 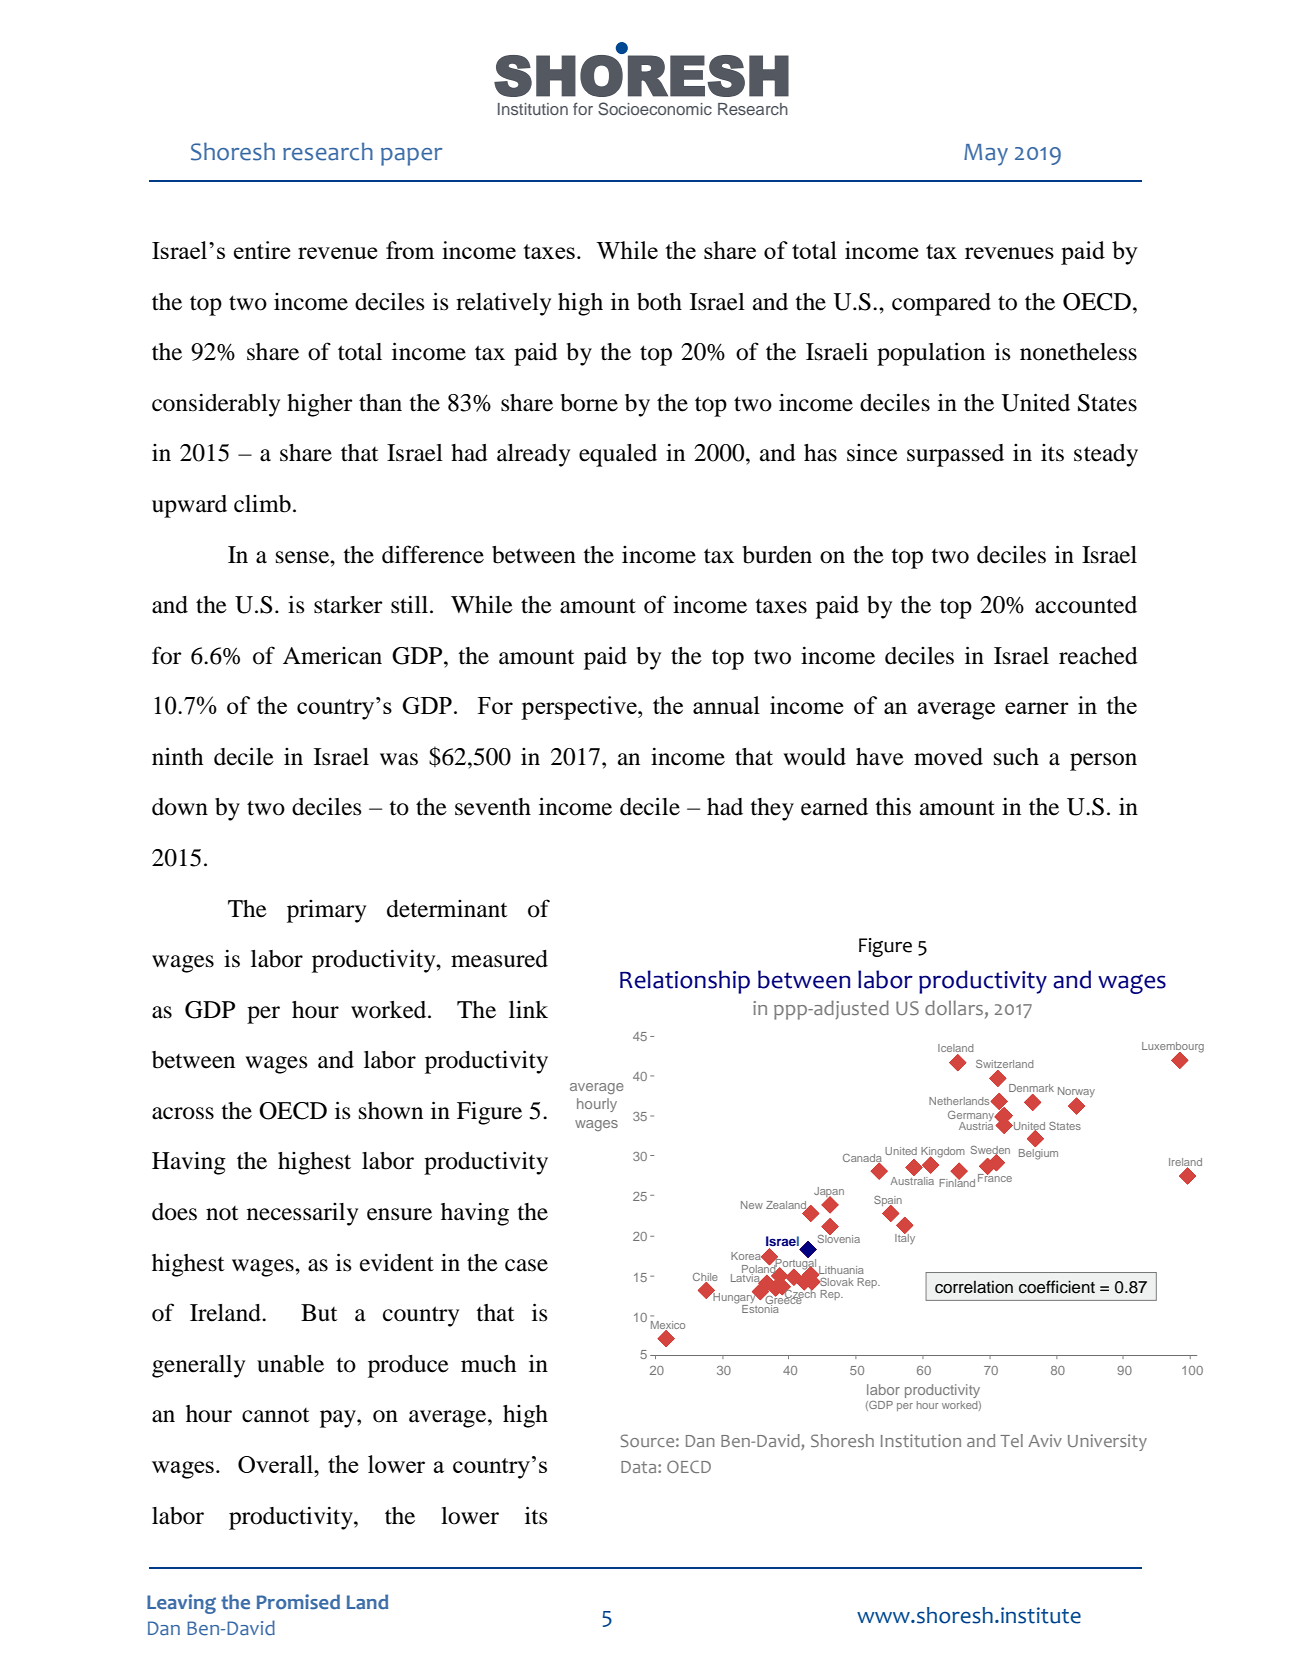 What do you see at coordinates (1045, 1440) in the document?
I see `Aviv` at bounding box center [1045, 1440].
